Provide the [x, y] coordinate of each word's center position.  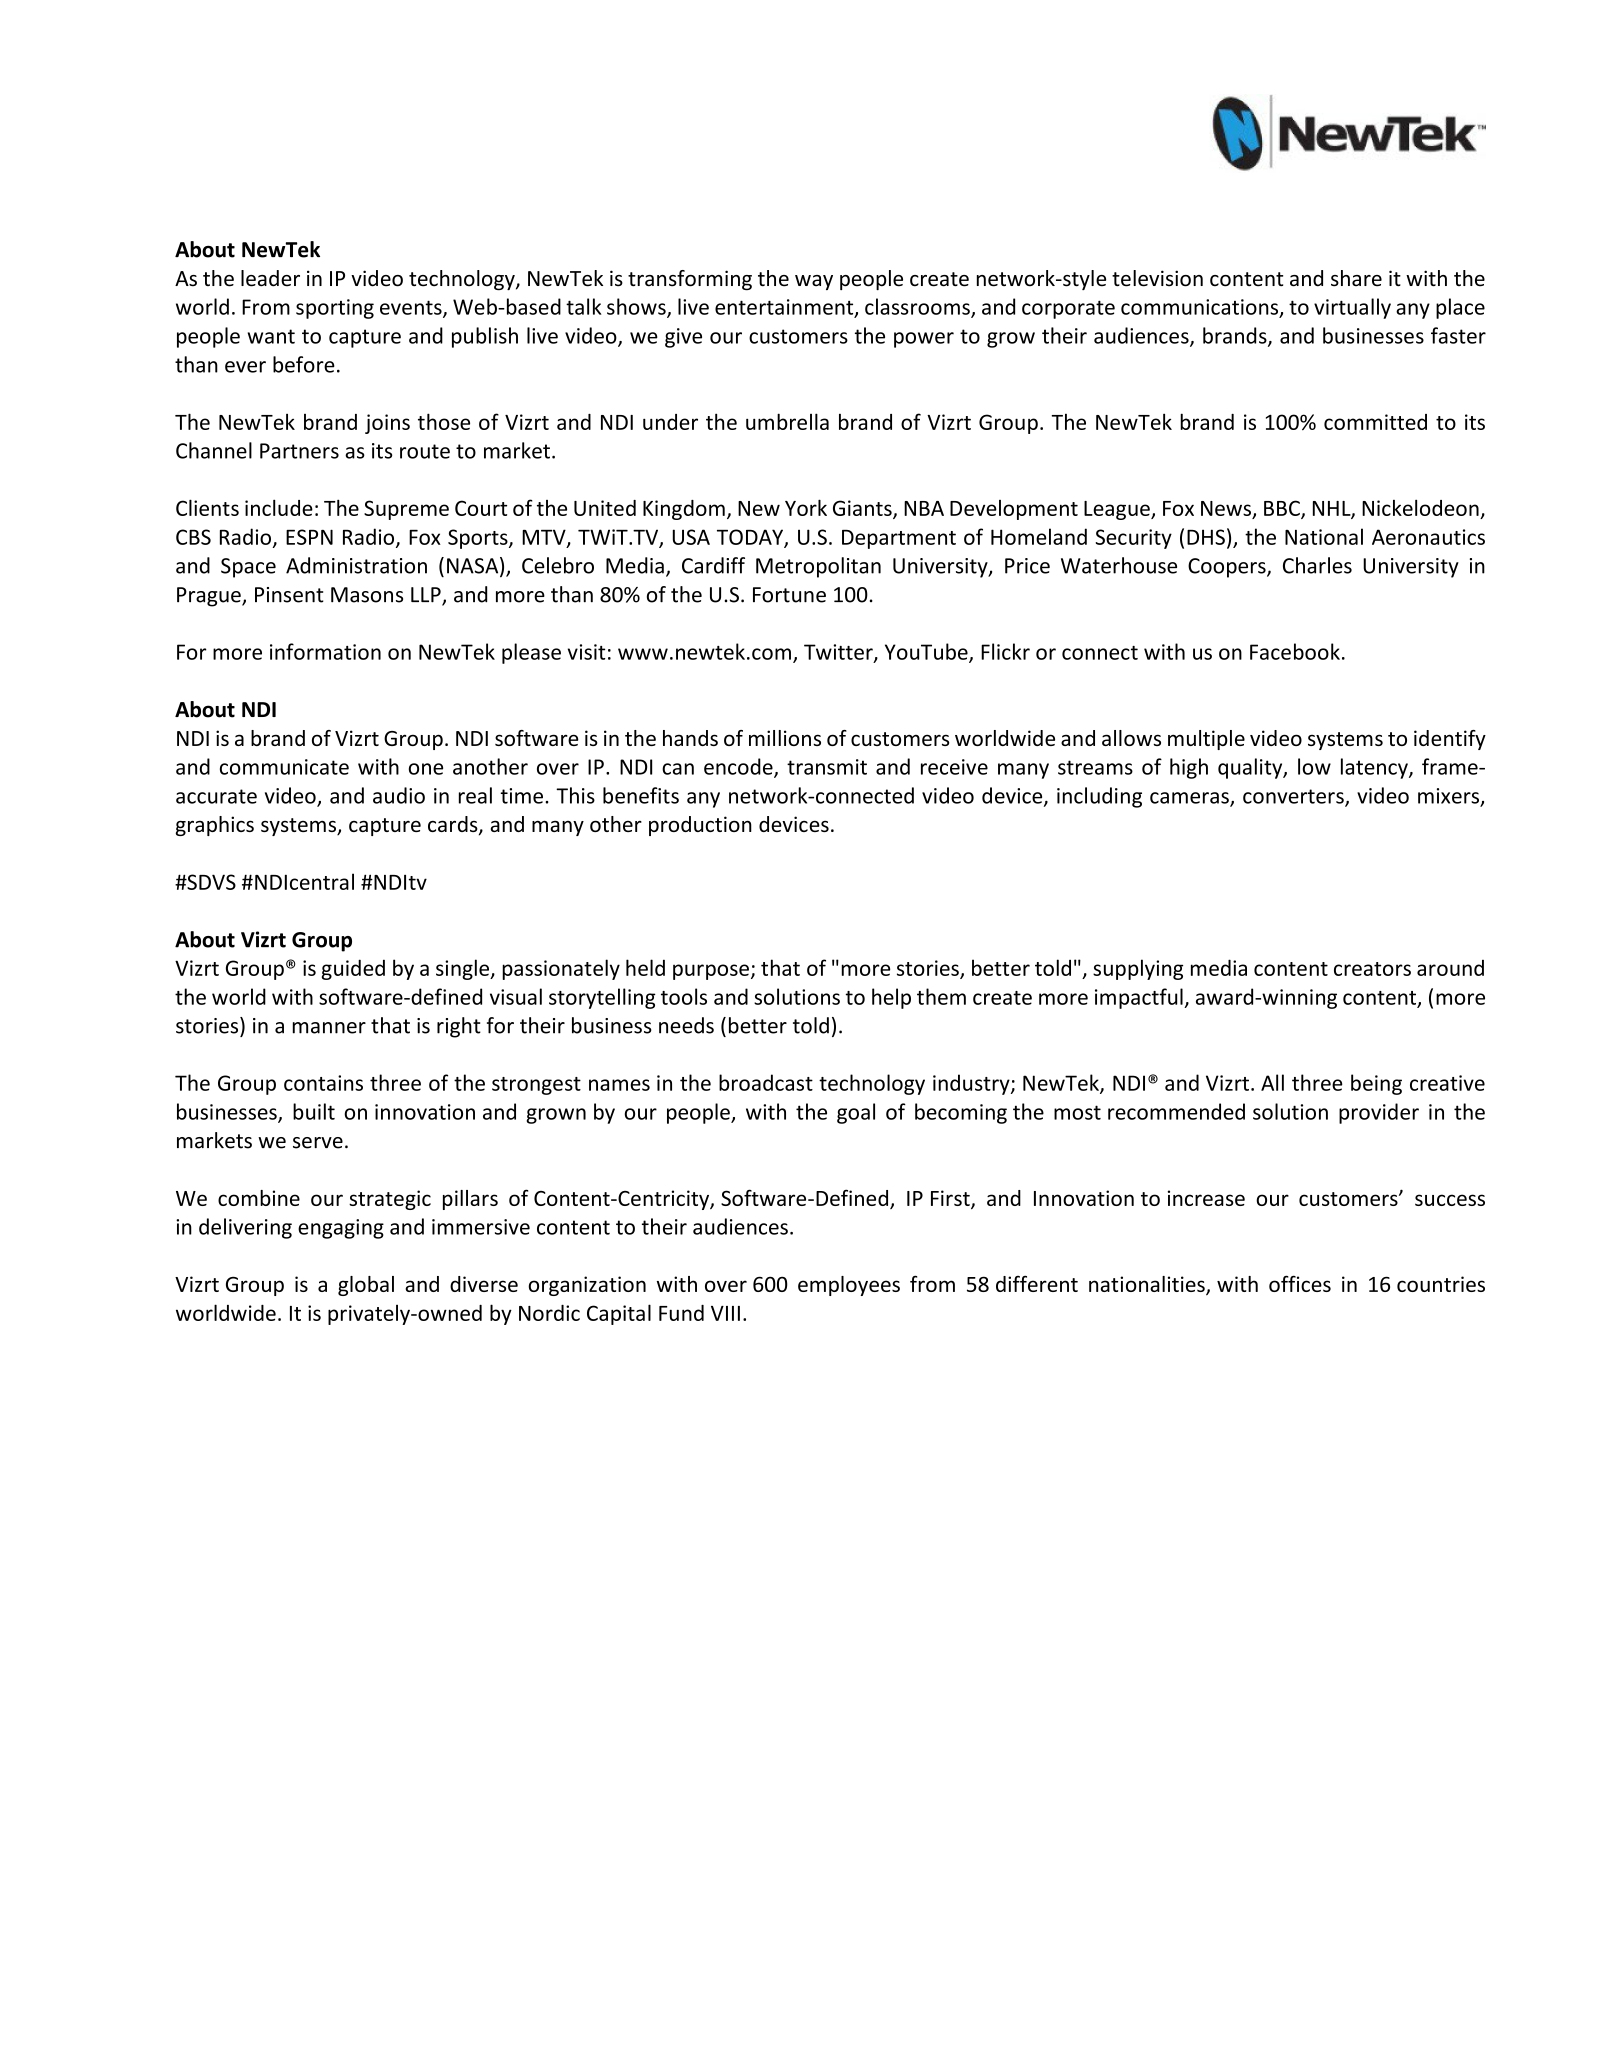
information [325, 651]
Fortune [789, 595]
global [366, 1286]
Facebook [1295, 651]
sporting [335, 309]
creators [1372, 969]
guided [353, 969]
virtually [1352, 308]
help [891, 998]
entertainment [785, 308]
